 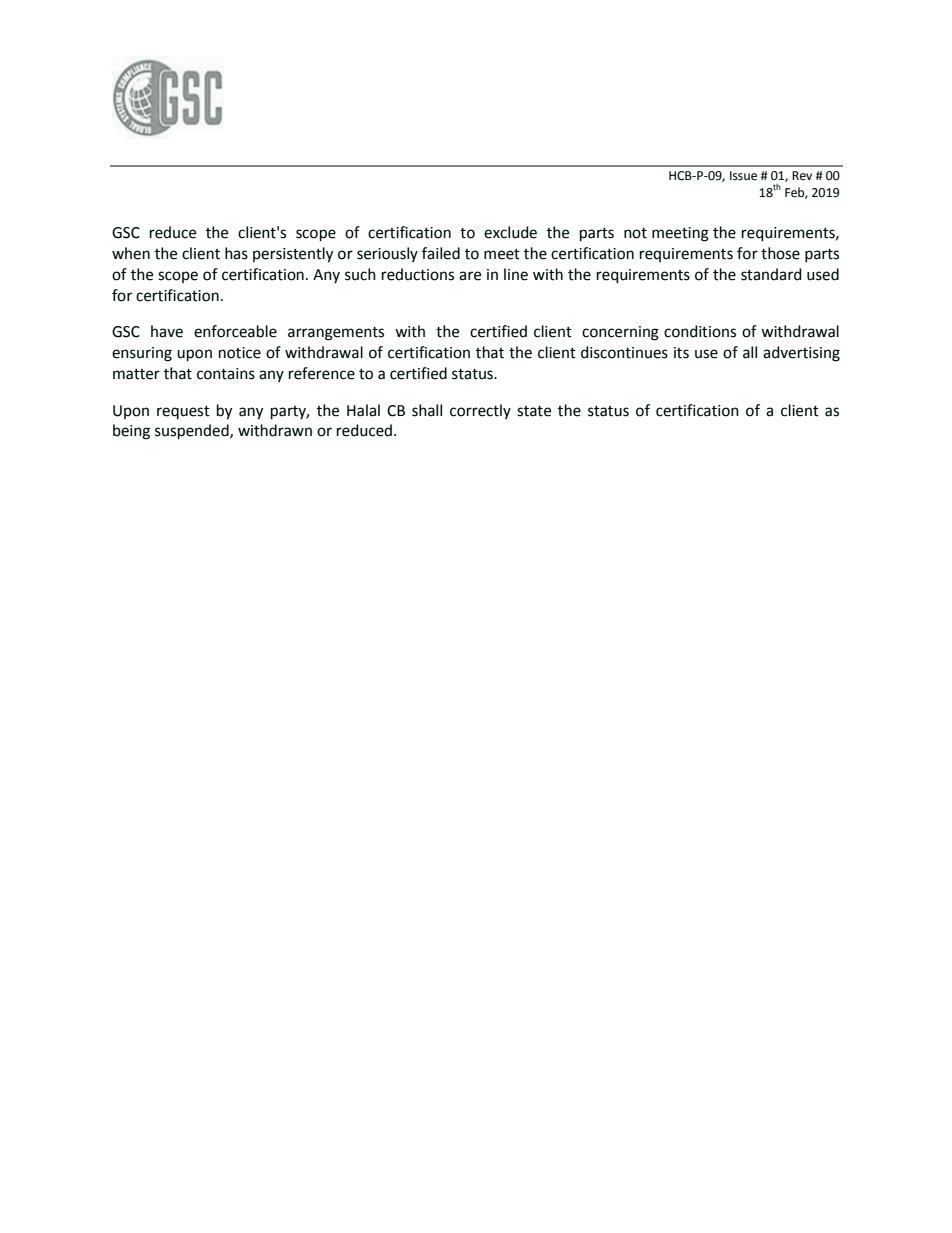 What do you see at coordinates (743, 176) in the screenshot?
I see `Issue` at bounding box center [743, 176].
